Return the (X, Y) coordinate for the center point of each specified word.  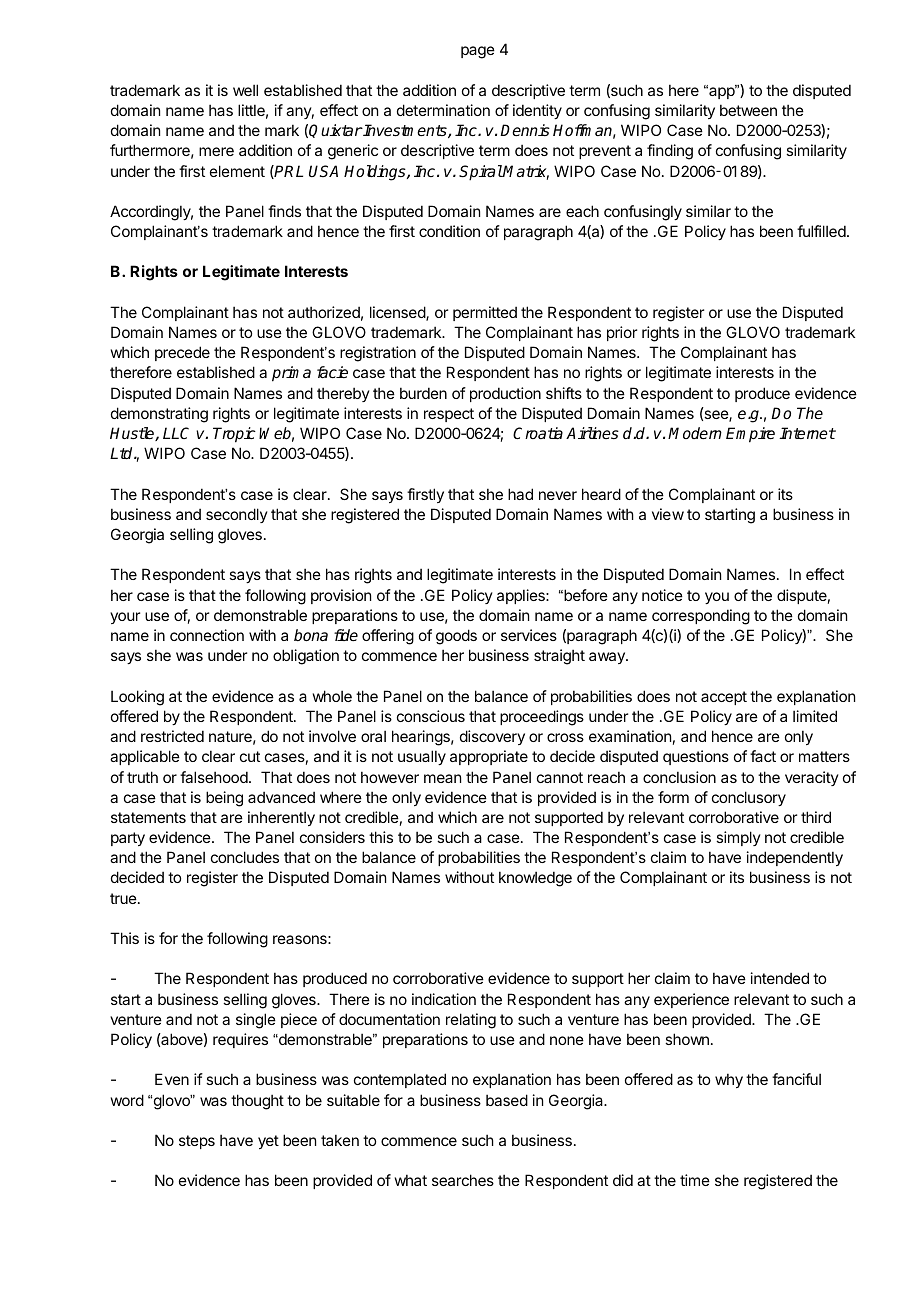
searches (463, 1180)
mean (442, 778)
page (478, 52)
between (748, 110)
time (695, 1180)
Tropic (234, 435)
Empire (750, 435)
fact (763, 756)
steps (197, 1142)
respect (449, 415)
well (245, 90)
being (224, 799)
